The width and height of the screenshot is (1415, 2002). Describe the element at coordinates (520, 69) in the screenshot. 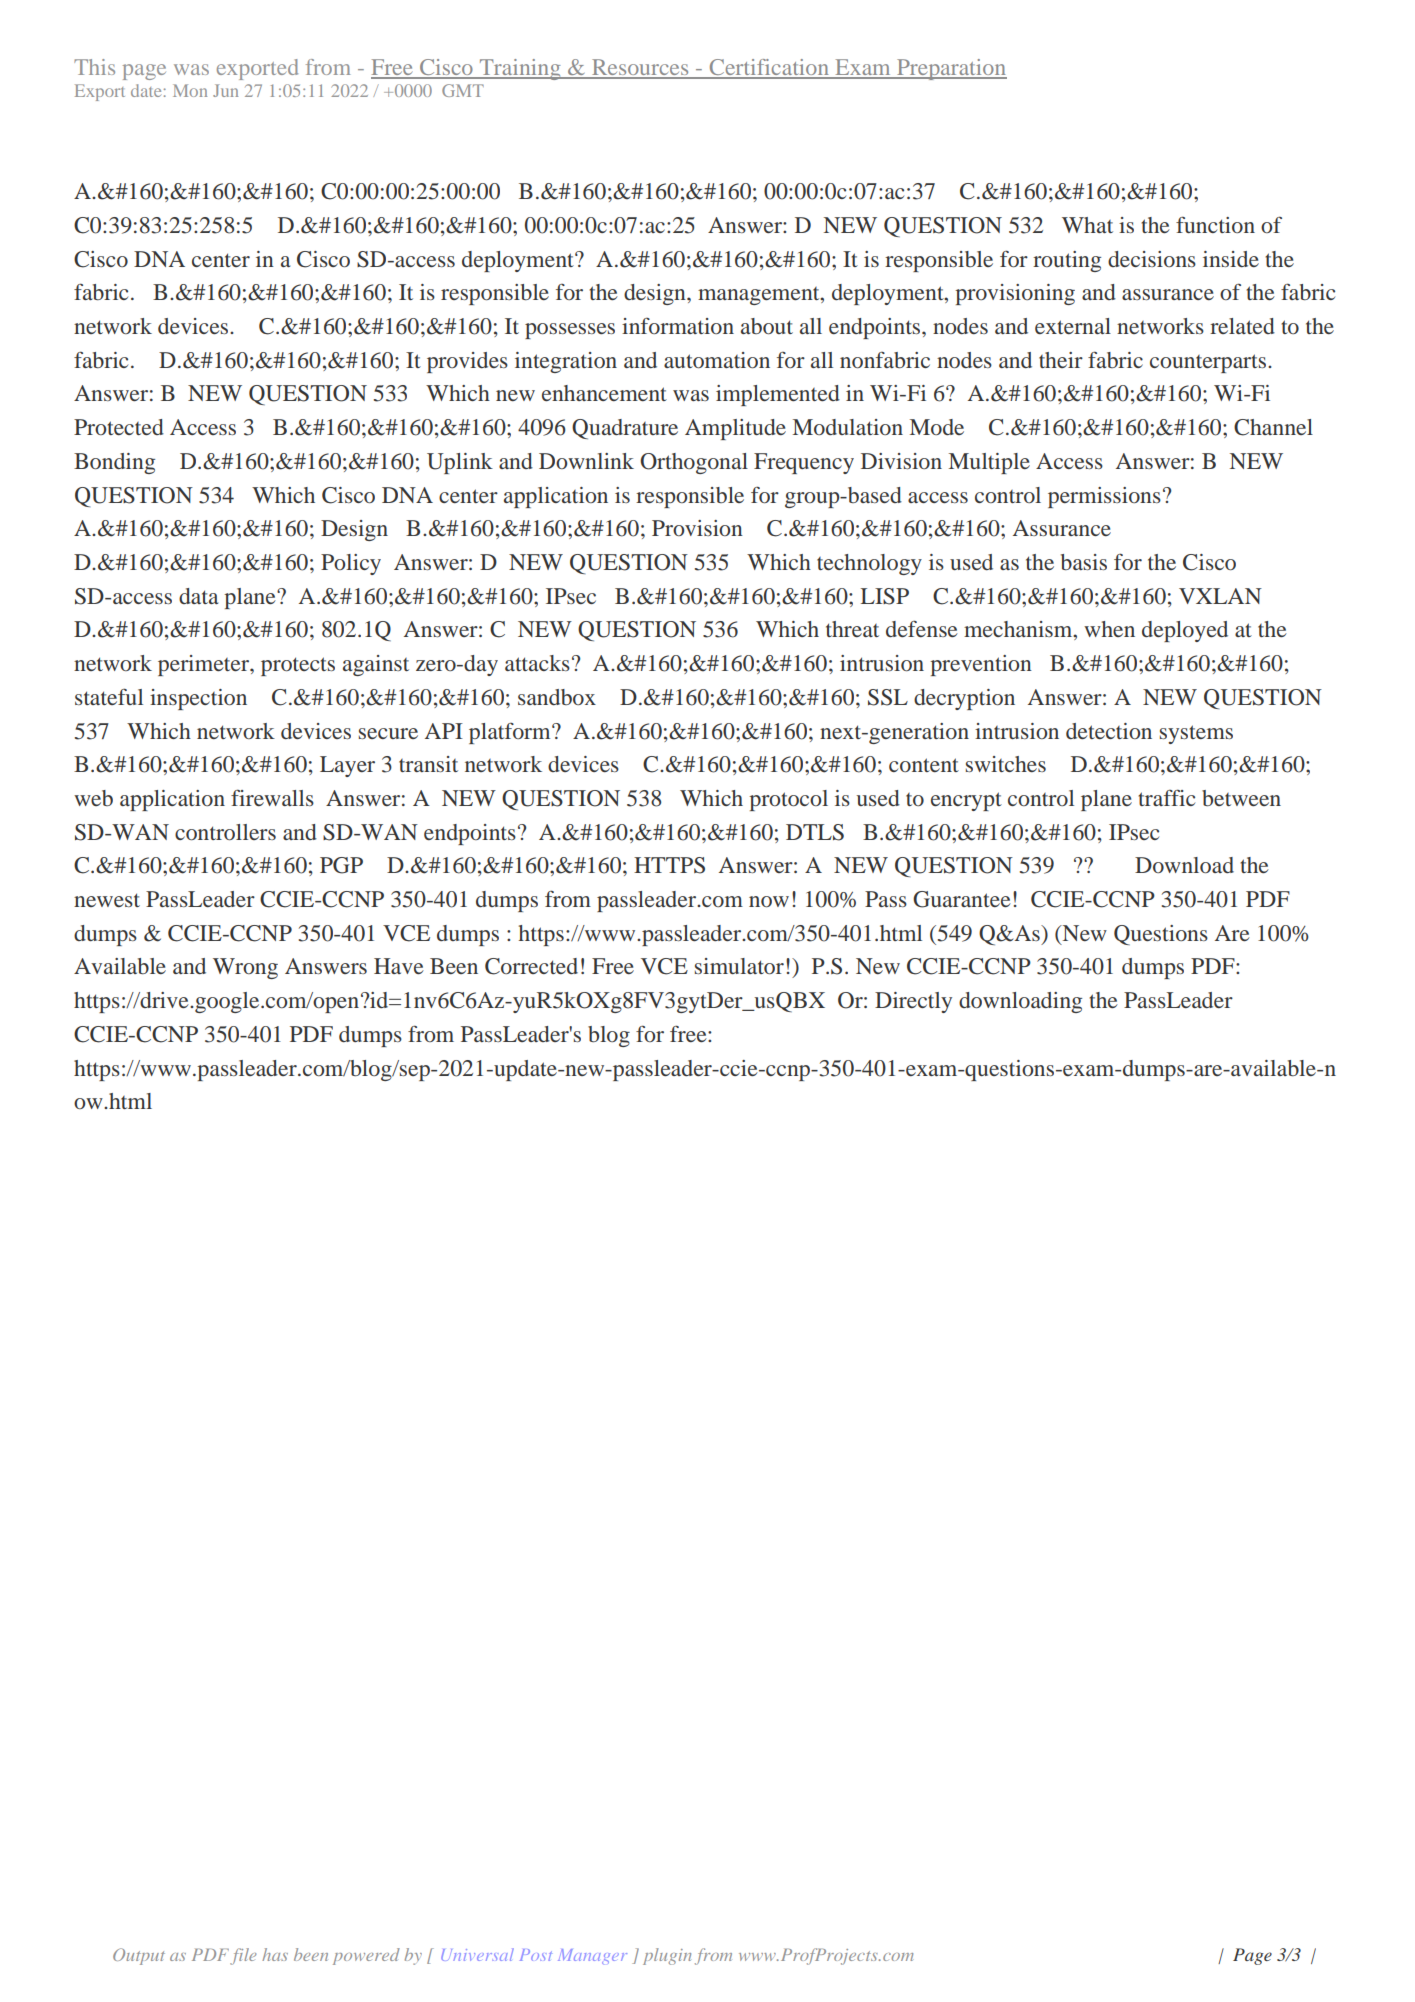

I see `Training` at that location.
